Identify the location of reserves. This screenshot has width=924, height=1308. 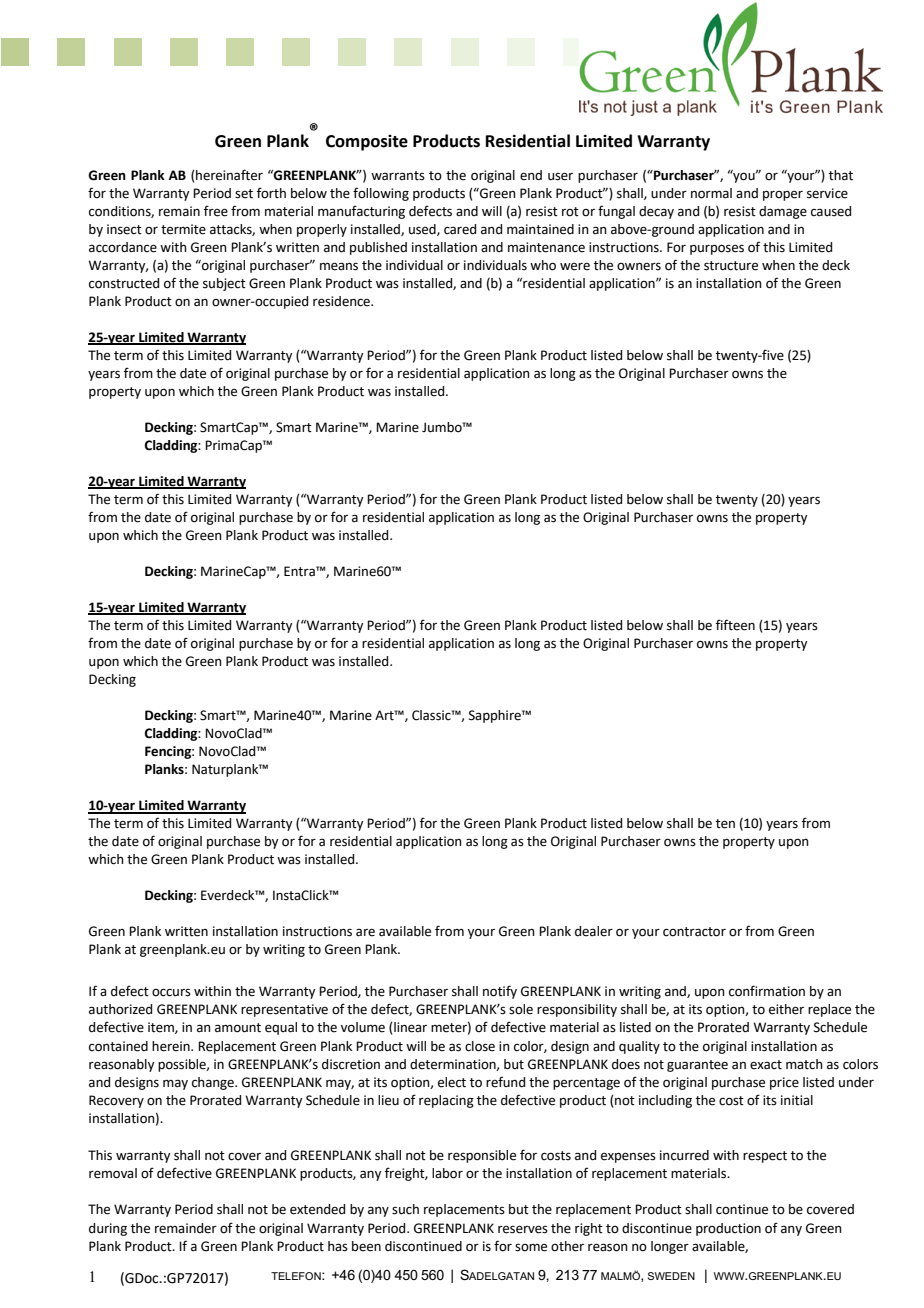
(523, 1229).
